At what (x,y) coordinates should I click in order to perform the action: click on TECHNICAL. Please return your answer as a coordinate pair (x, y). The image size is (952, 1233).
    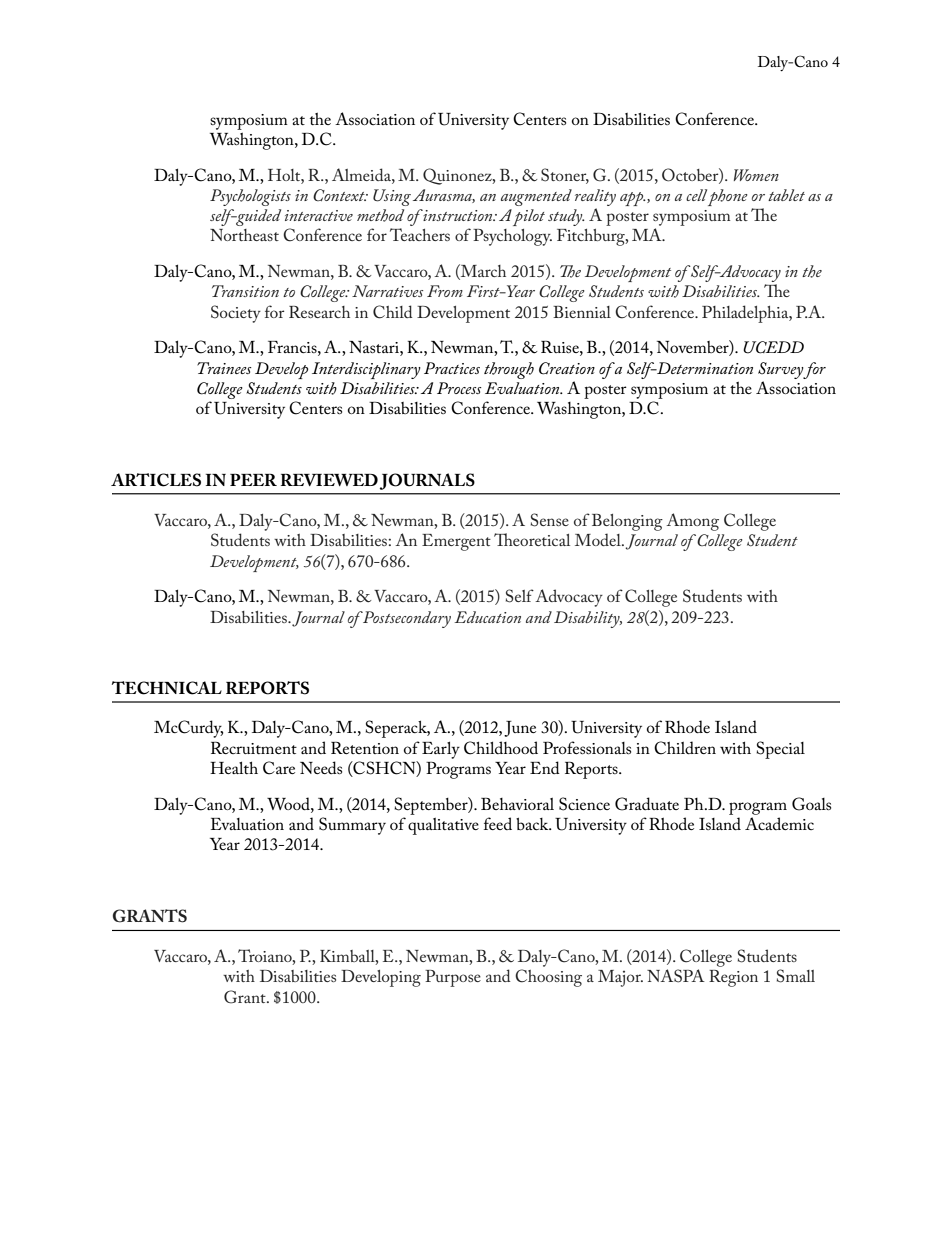
    Looking at the image, I should click on (167, 688).
